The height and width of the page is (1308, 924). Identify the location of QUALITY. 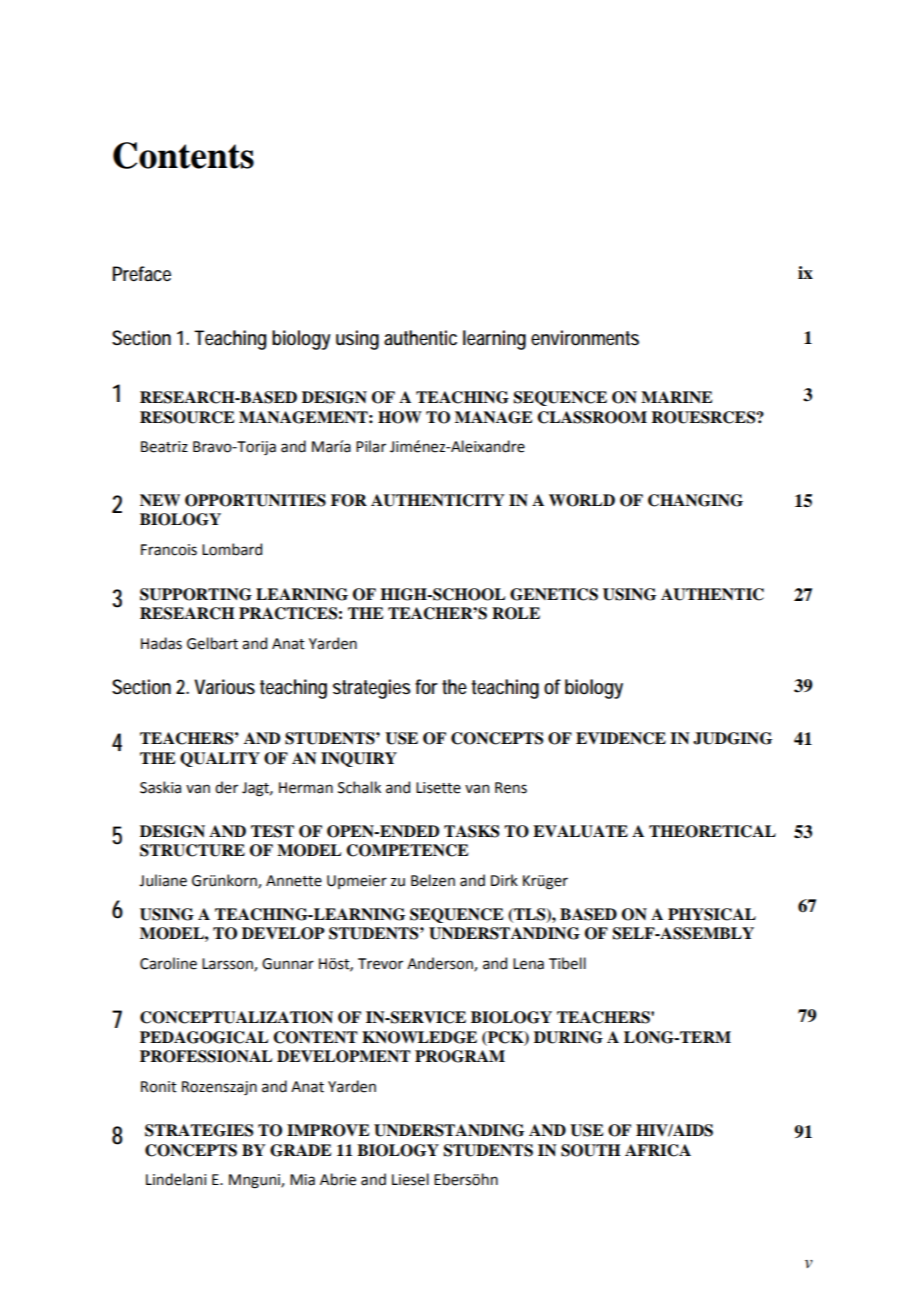
(220, 759).
